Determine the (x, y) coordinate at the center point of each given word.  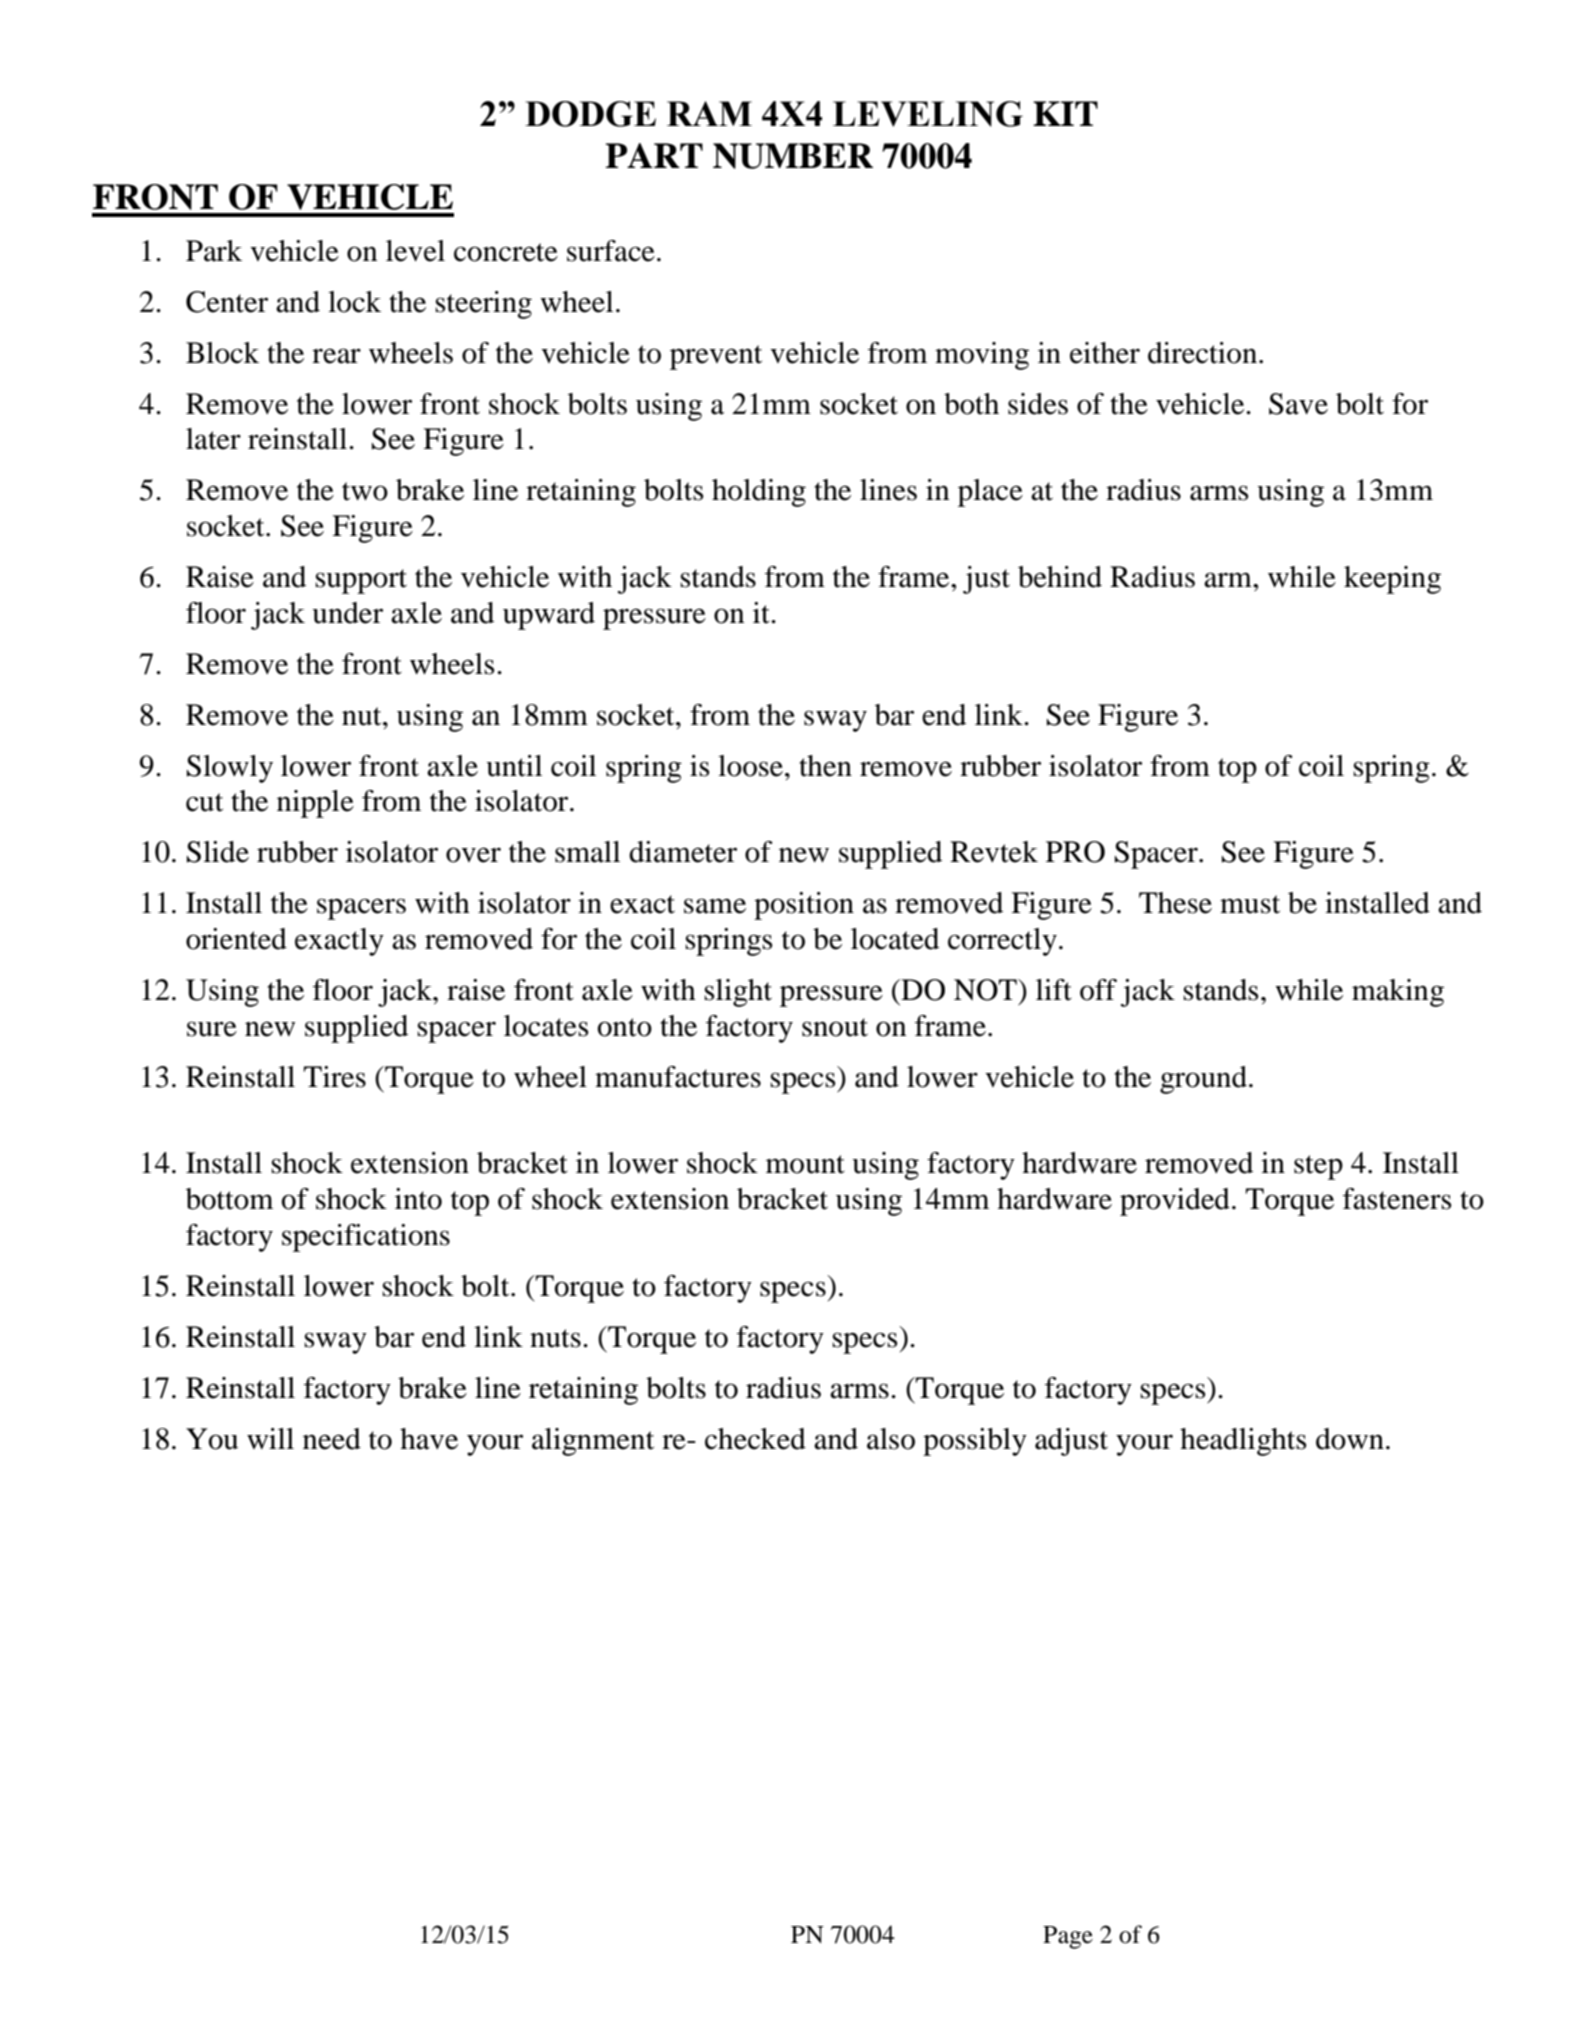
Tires (334, 1077)
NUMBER (793, 156)
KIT (1065, 113)
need (332, 1439)
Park (214, 251)
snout (835, 1027)
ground (1203, 1080)
